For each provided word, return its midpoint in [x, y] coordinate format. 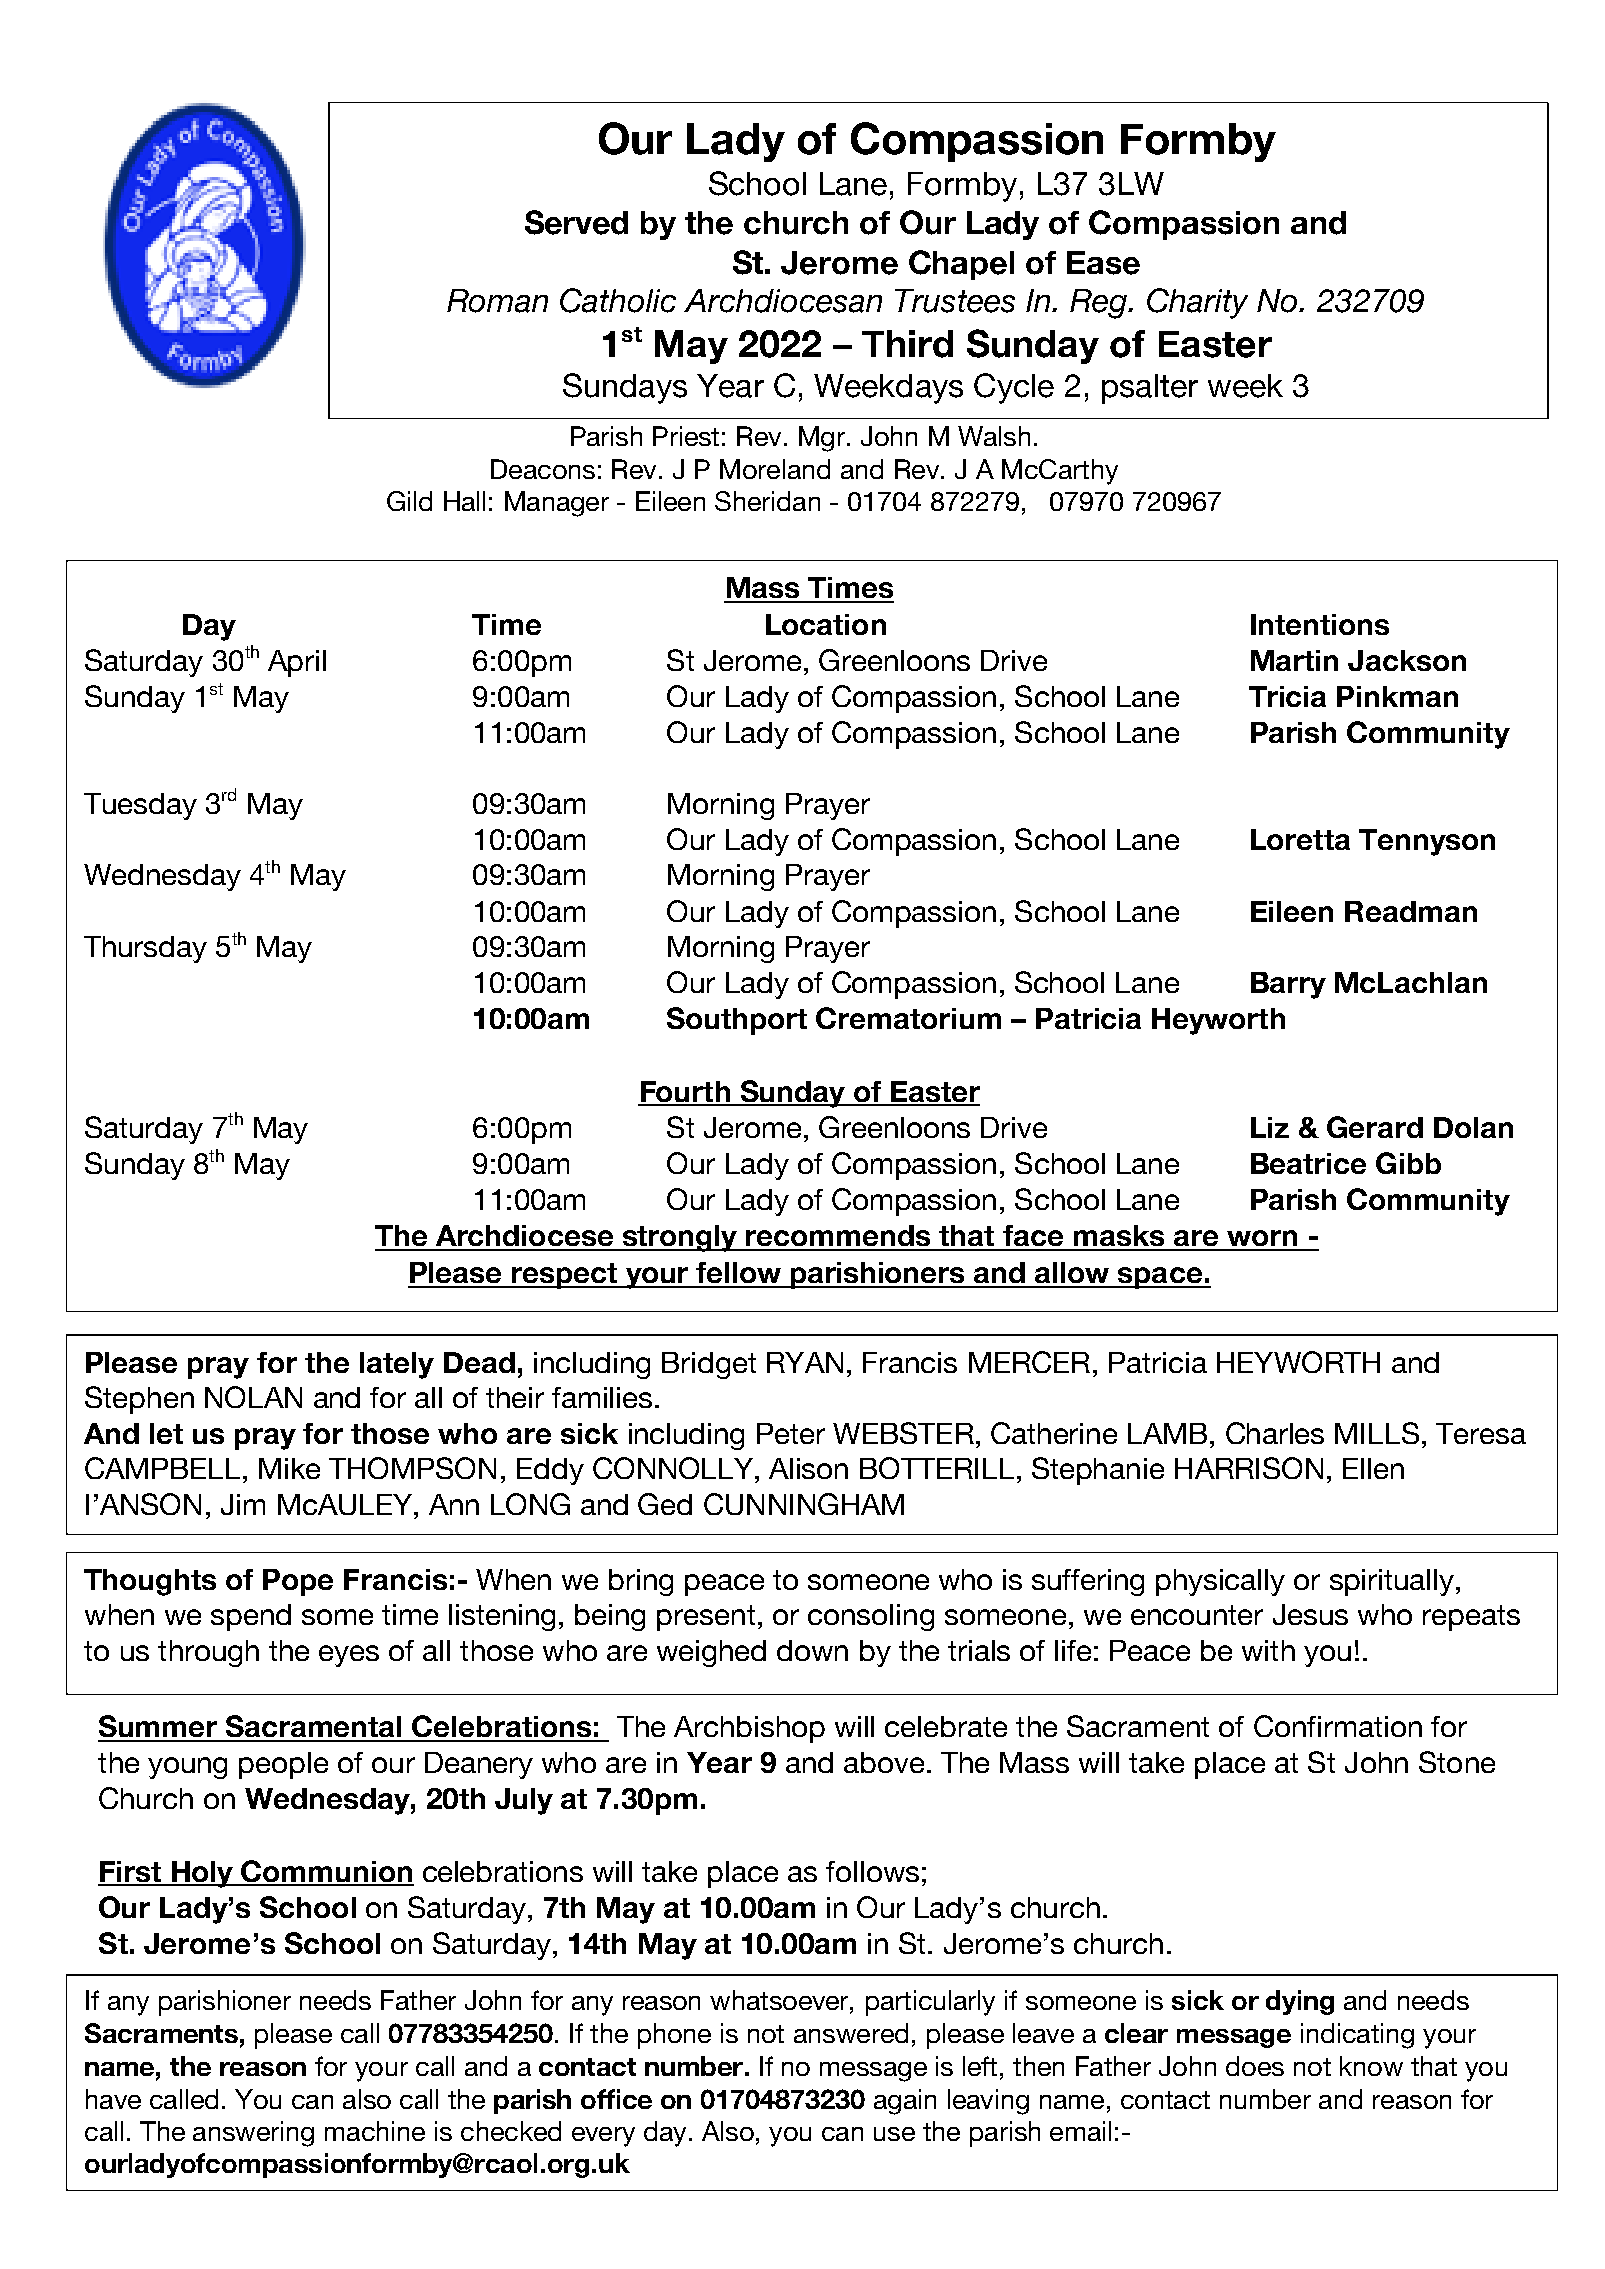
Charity [1197, 303]
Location [826, 624]
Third [907, 344]
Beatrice [1308, 1163]
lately [397, 1365]
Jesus [1310, 1614]
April [297, 663]
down [812, 1650]
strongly [679, 1238]
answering [253, 2134]
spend [251, 1617]
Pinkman [1397, 696]
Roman [497, 301]
